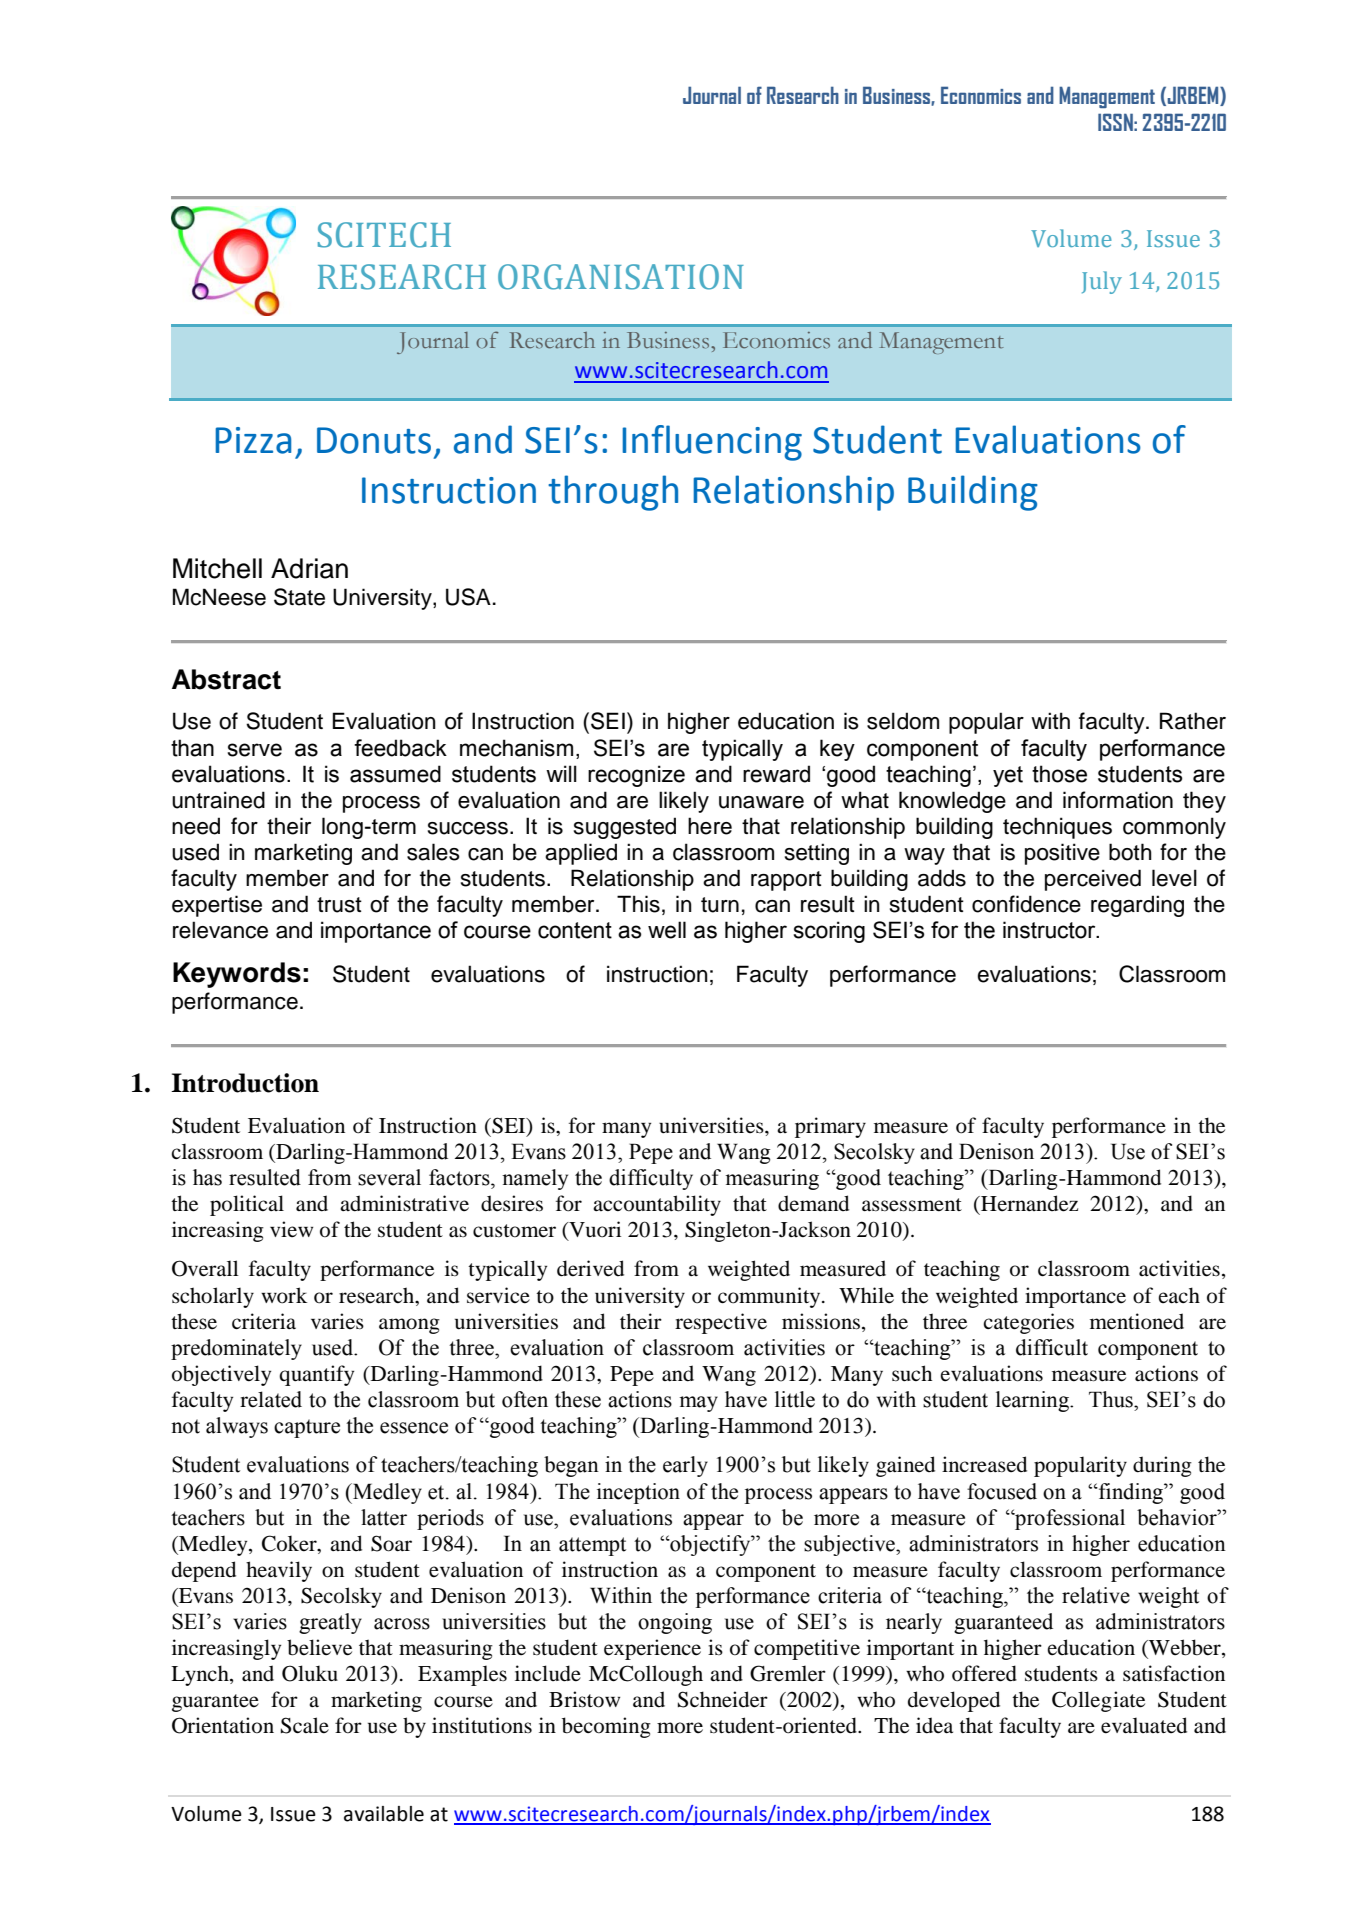  I want to click on information, so click(1118, 800).
